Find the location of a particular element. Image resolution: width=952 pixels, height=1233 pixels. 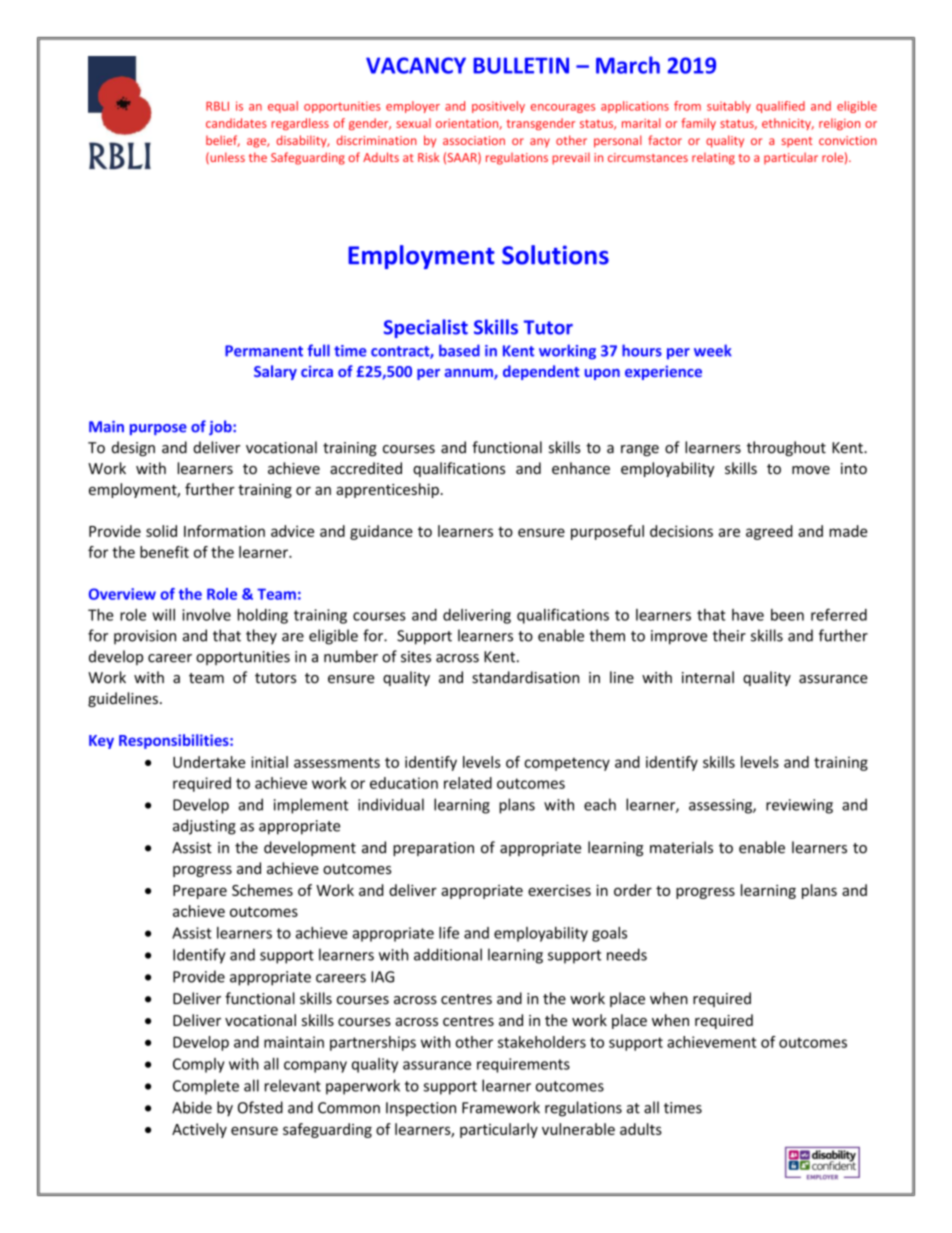

qualified is located at coordinates (780, 107).
